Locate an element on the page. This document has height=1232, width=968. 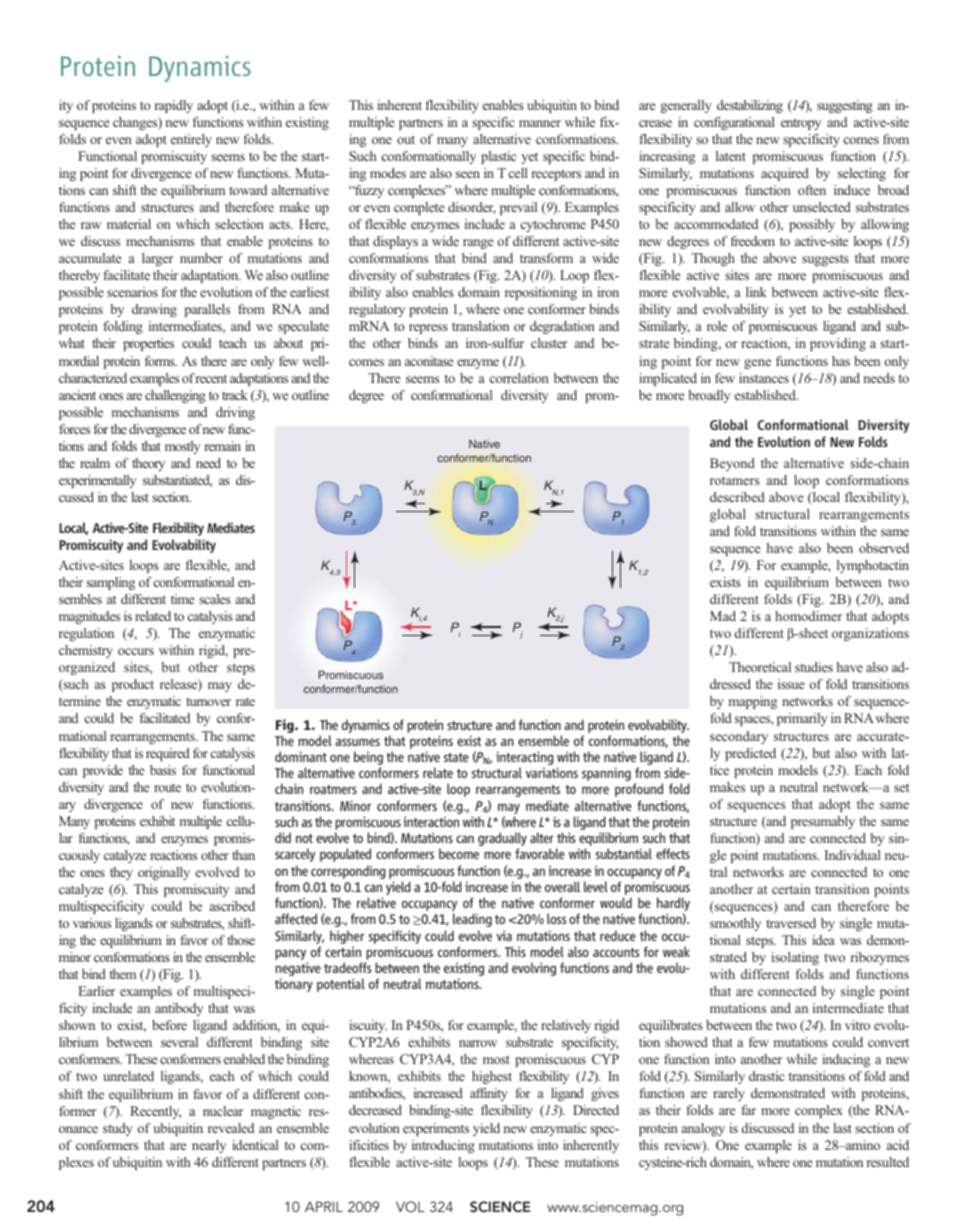
introducing is located at coordinates (443, 1146).
